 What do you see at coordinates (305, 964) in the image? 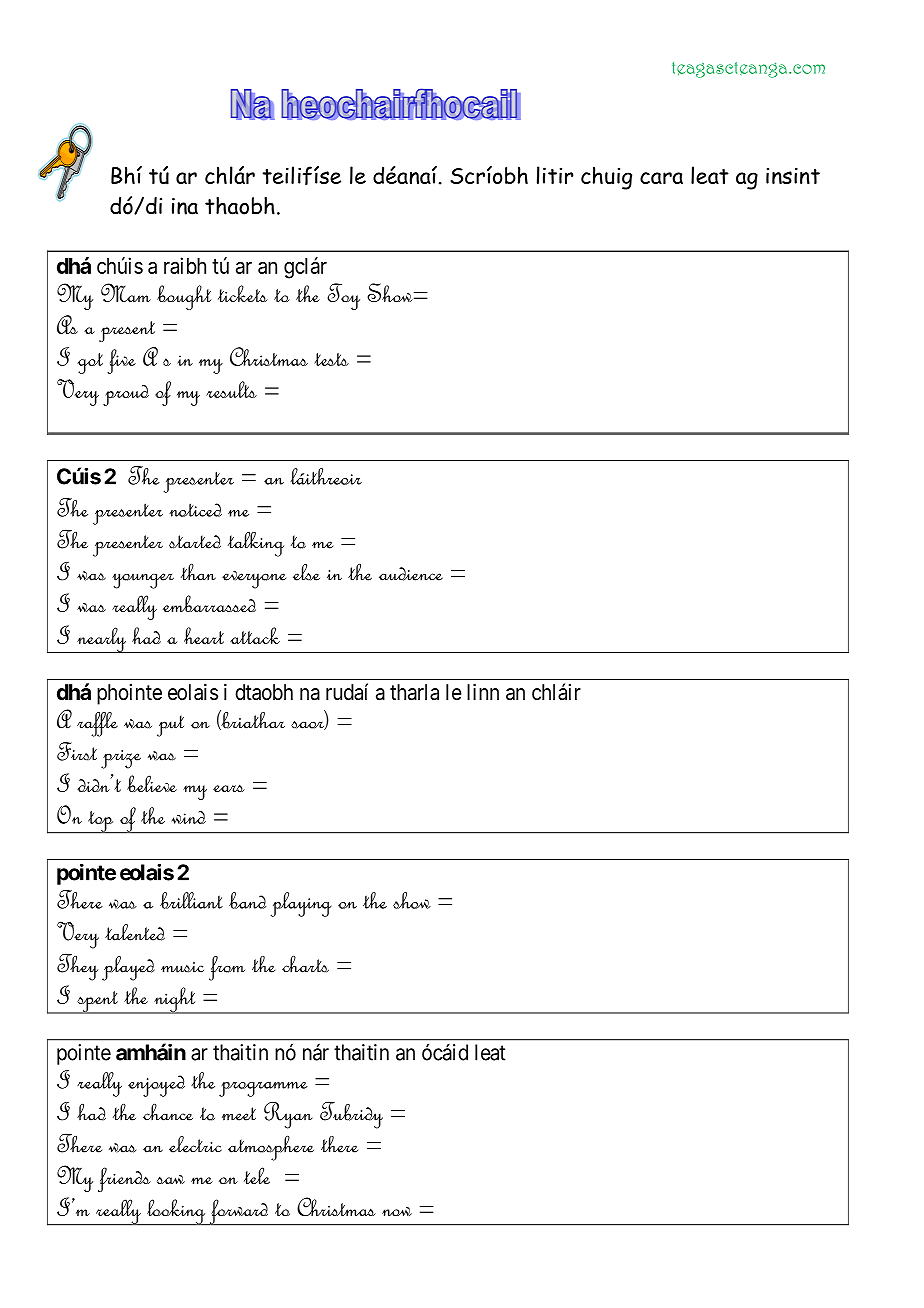
I see `charts` at bounding box center [305, 964].
